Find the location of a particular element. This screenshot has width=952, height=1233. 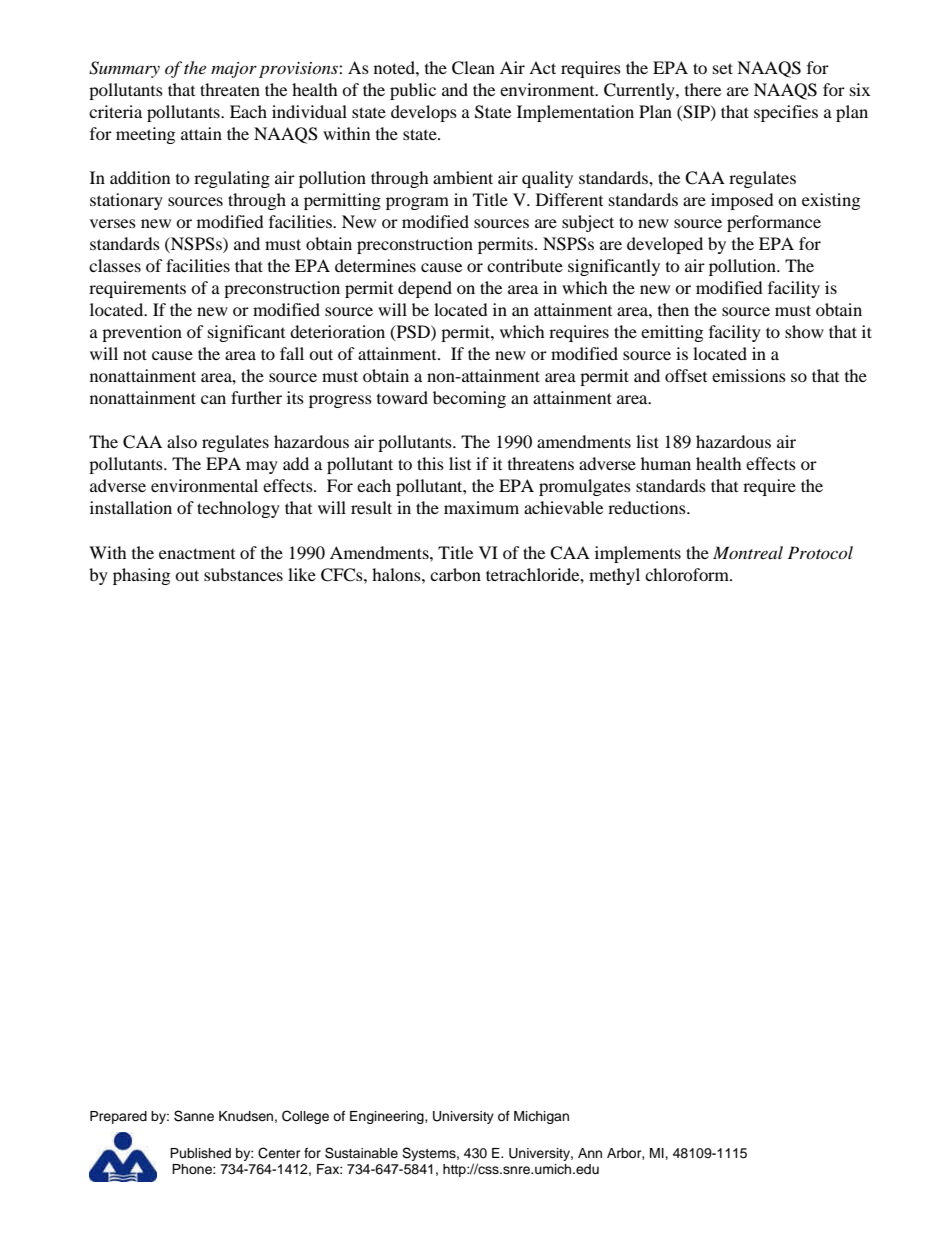

Clean is located at coordinates (473, 68).
